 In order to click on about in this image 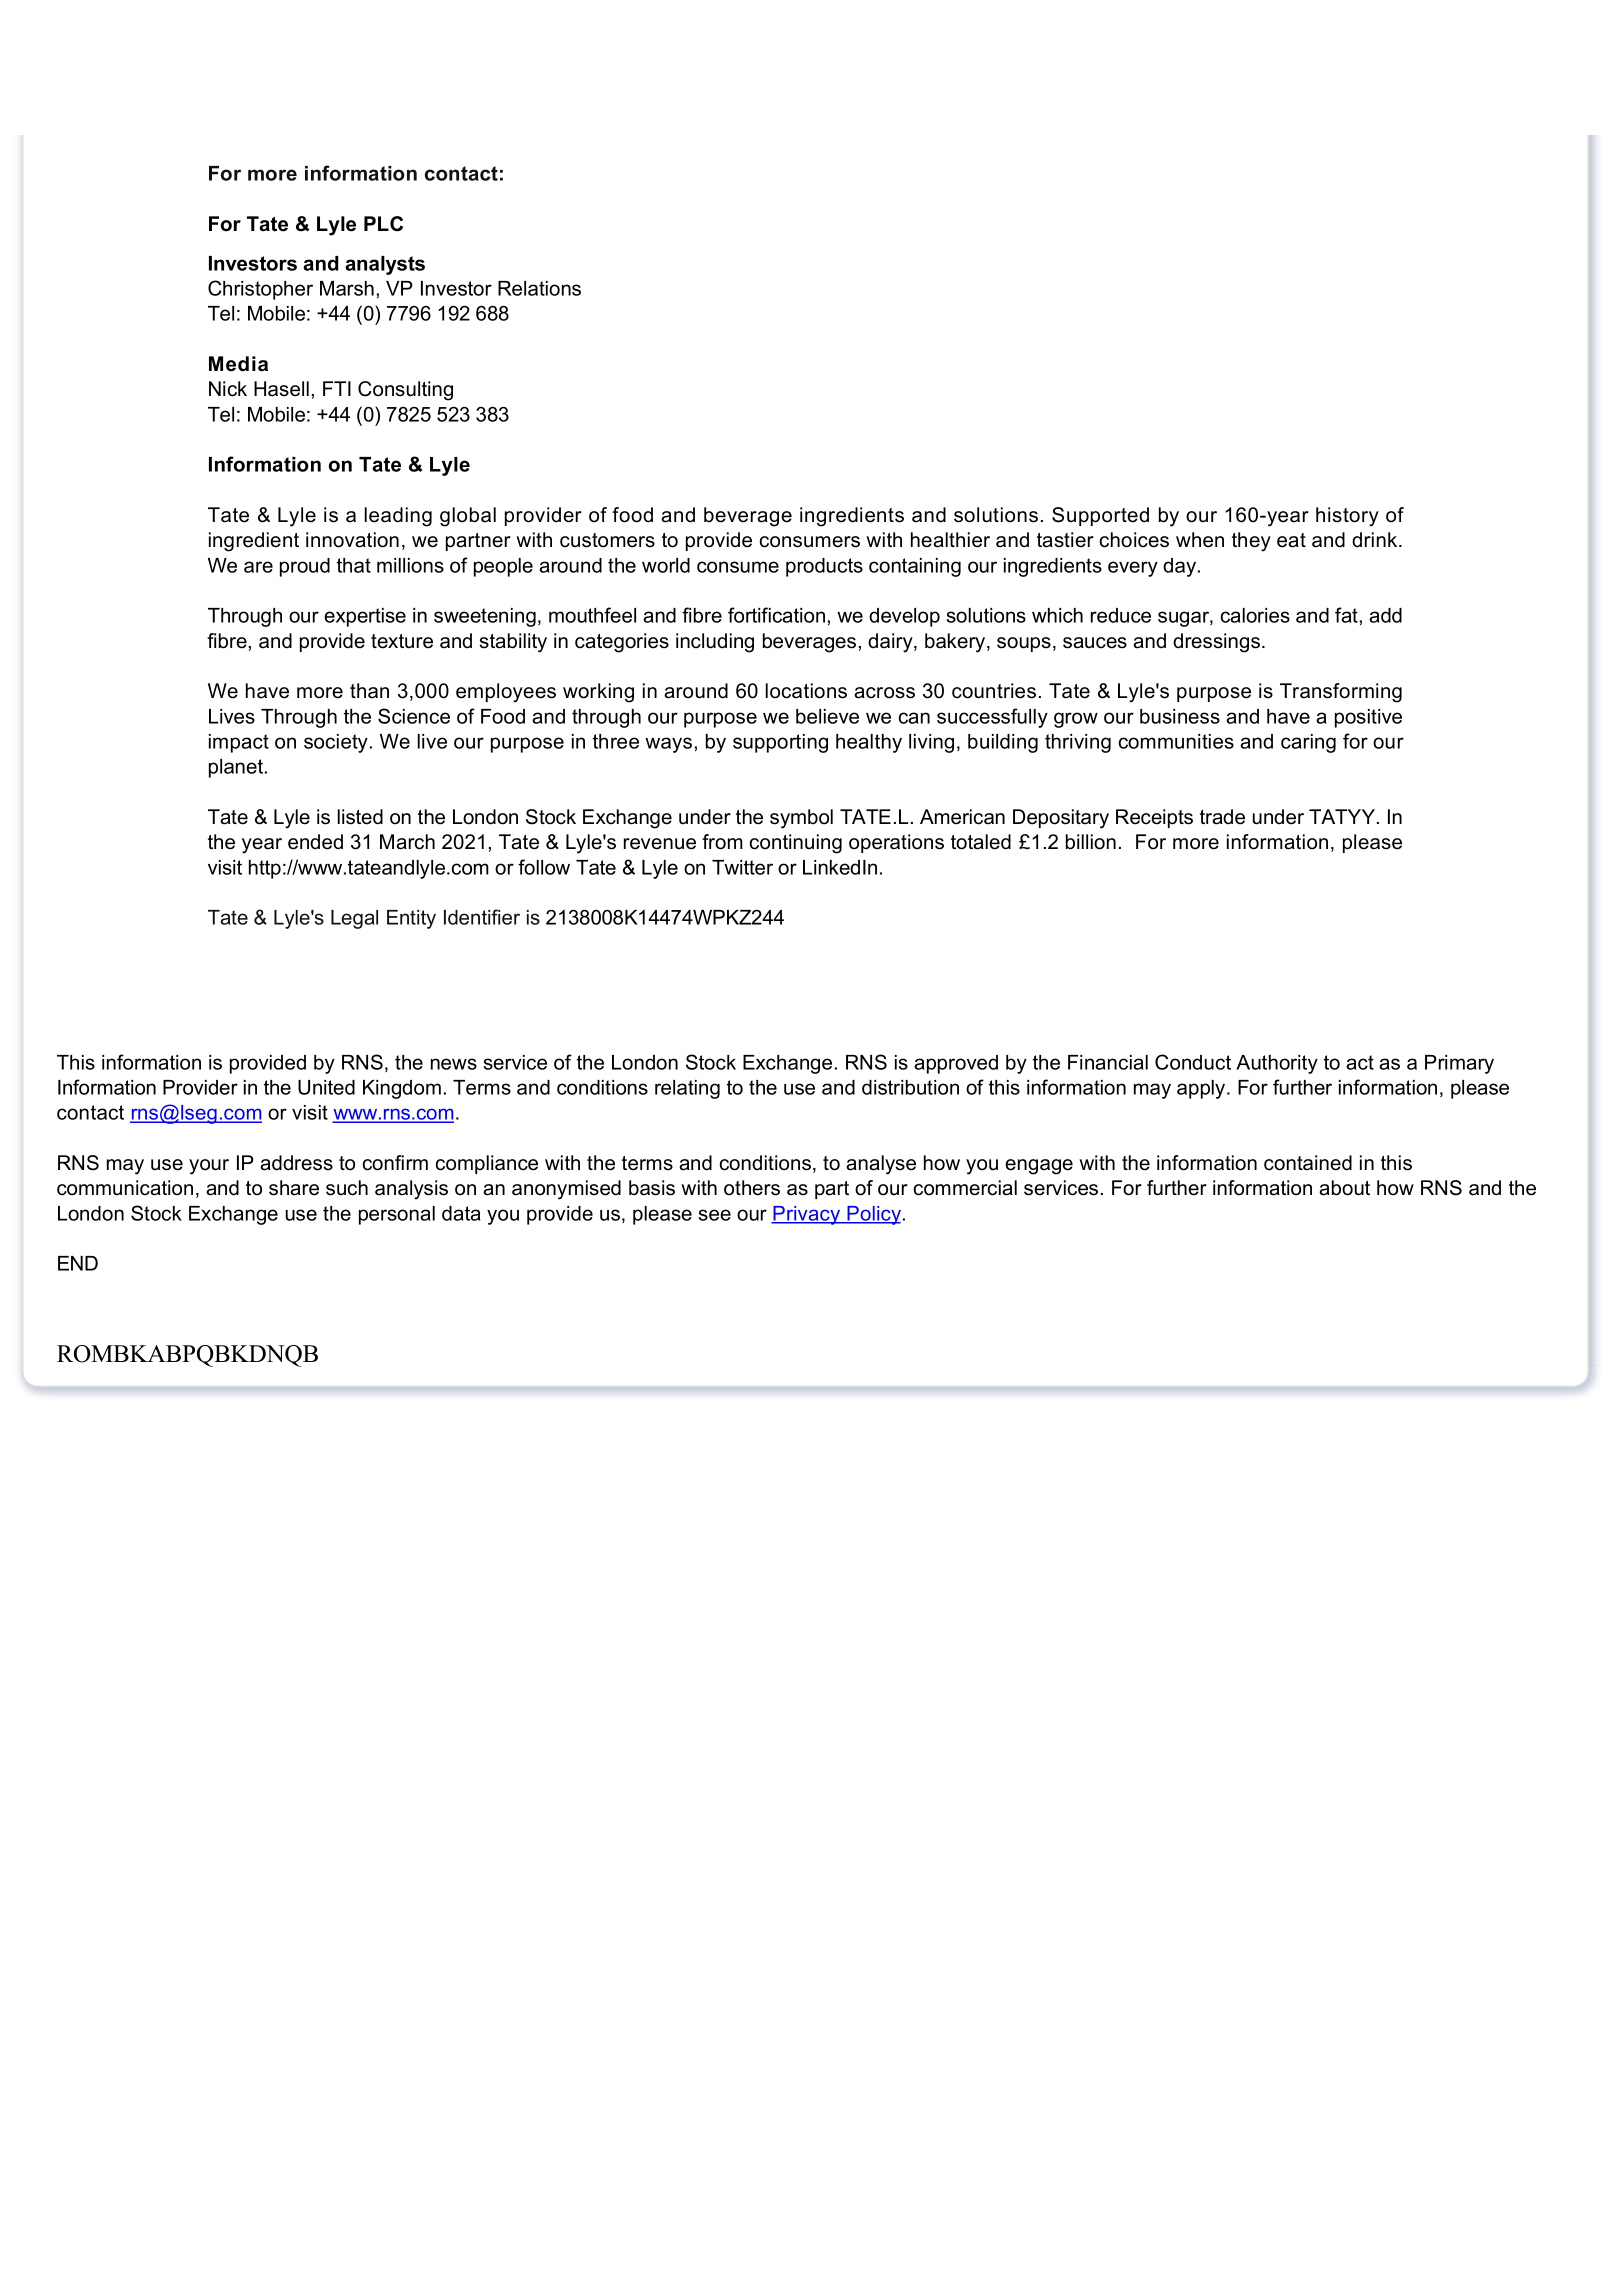, I will do `click(1344, 1188)`.
